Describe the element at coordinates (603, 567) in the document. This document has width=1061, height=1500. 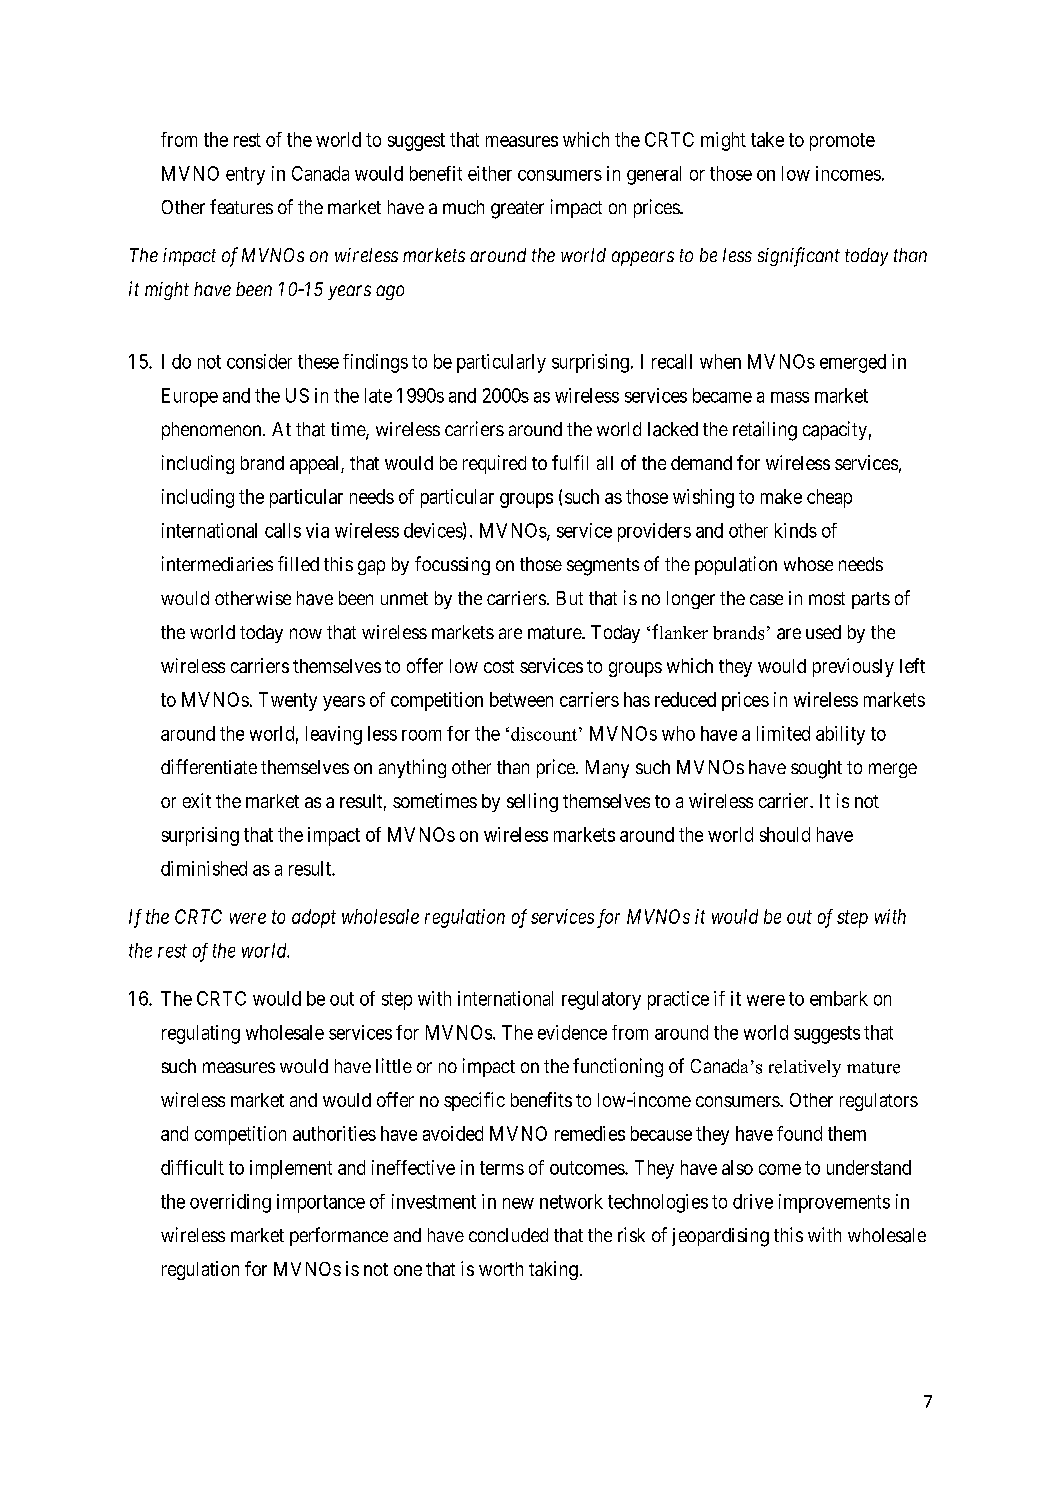
I see `segments` at that location.
